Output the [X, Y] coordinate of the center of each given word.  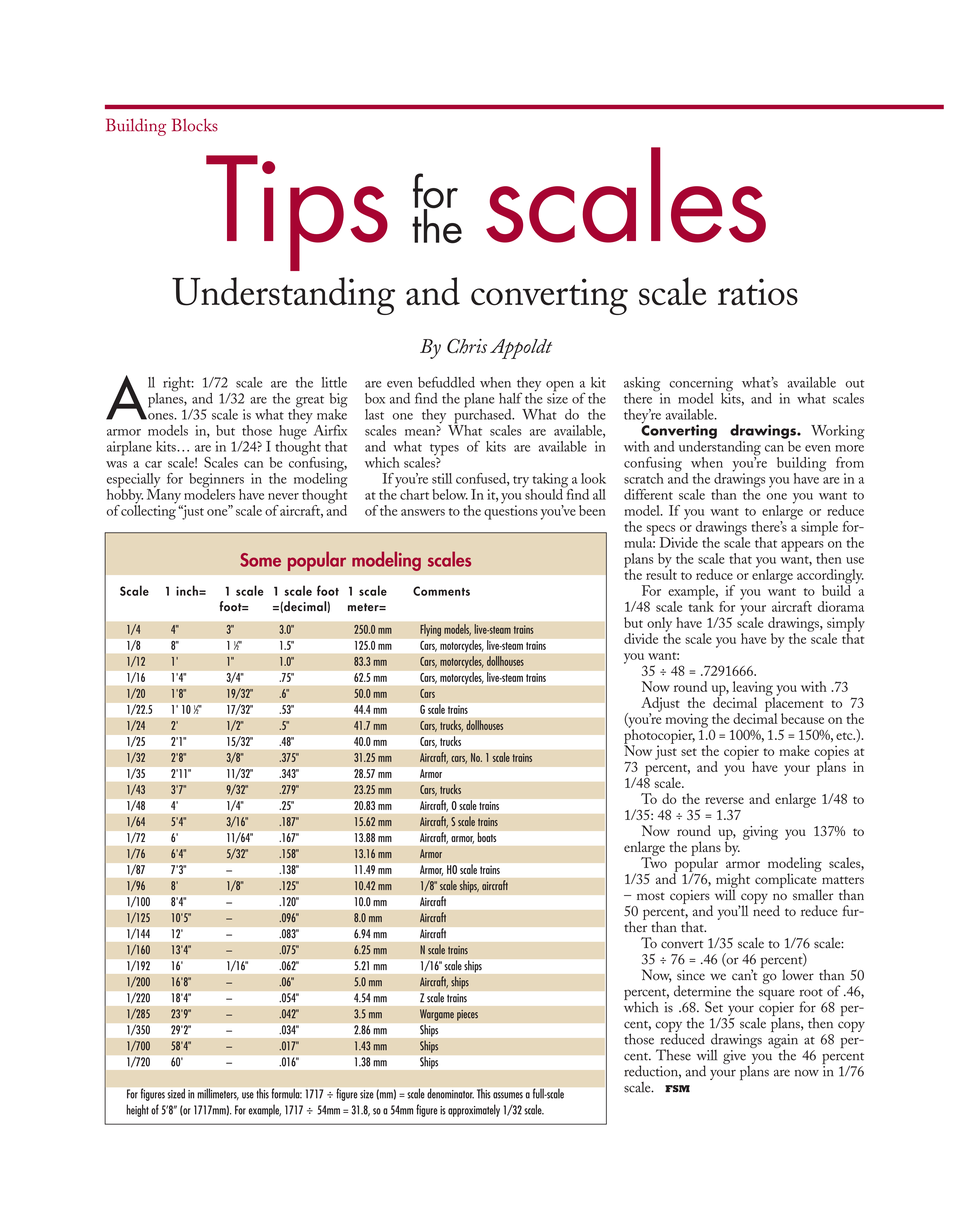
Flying [431, 630]
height [137, 1110]
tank [701, 605]
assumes [508, 1095]
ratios [758, 292]
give [735, 1058]
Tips [297, 213]
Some [260, 560]
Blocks [195, 125]
